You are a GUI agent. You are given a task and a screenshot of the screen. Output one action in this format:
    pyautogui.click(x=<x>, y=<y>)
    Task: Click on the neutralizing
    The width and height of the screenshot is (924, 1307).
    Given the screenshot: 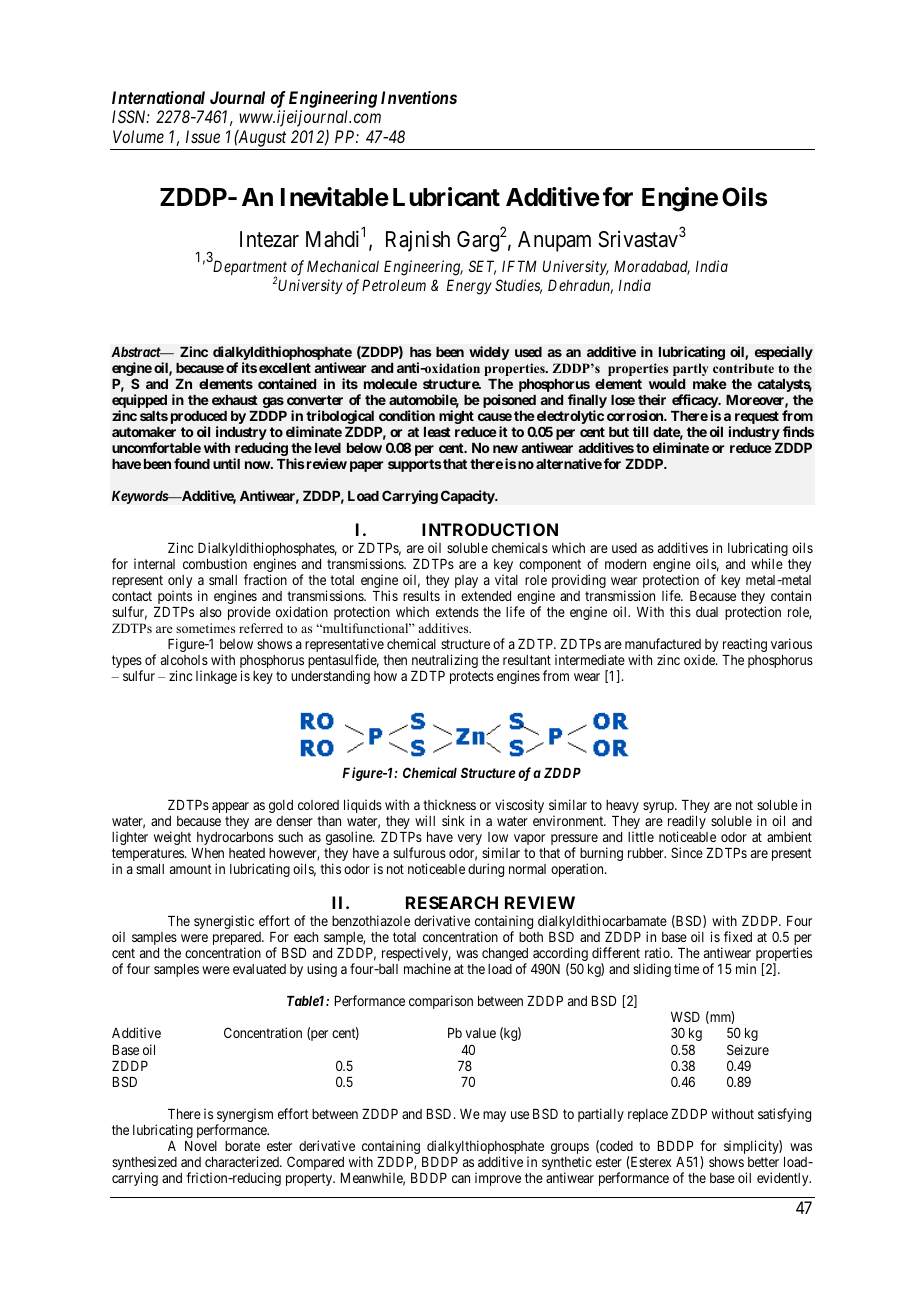 What is the action you would take?
    pyautogui.click(x=445, y=661)
